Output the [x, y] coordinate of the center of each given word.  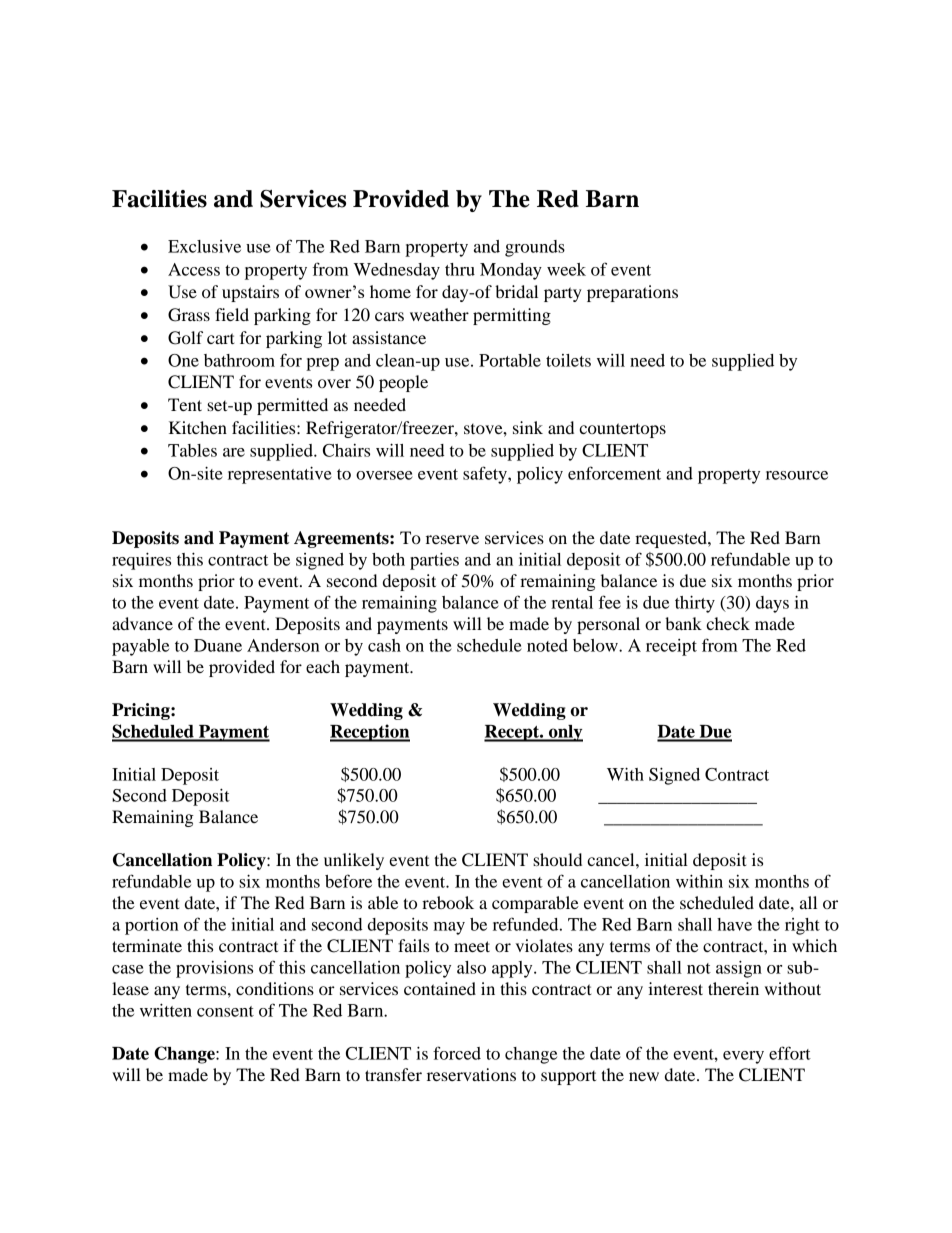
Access [194, 269]
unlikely [354, 861]
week [566, 269]
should [557, 859]
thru [460, 269]
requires [141, 561]
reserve [452, 539]
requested [672, 539]
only [565, 733]
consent [225, 1011]
